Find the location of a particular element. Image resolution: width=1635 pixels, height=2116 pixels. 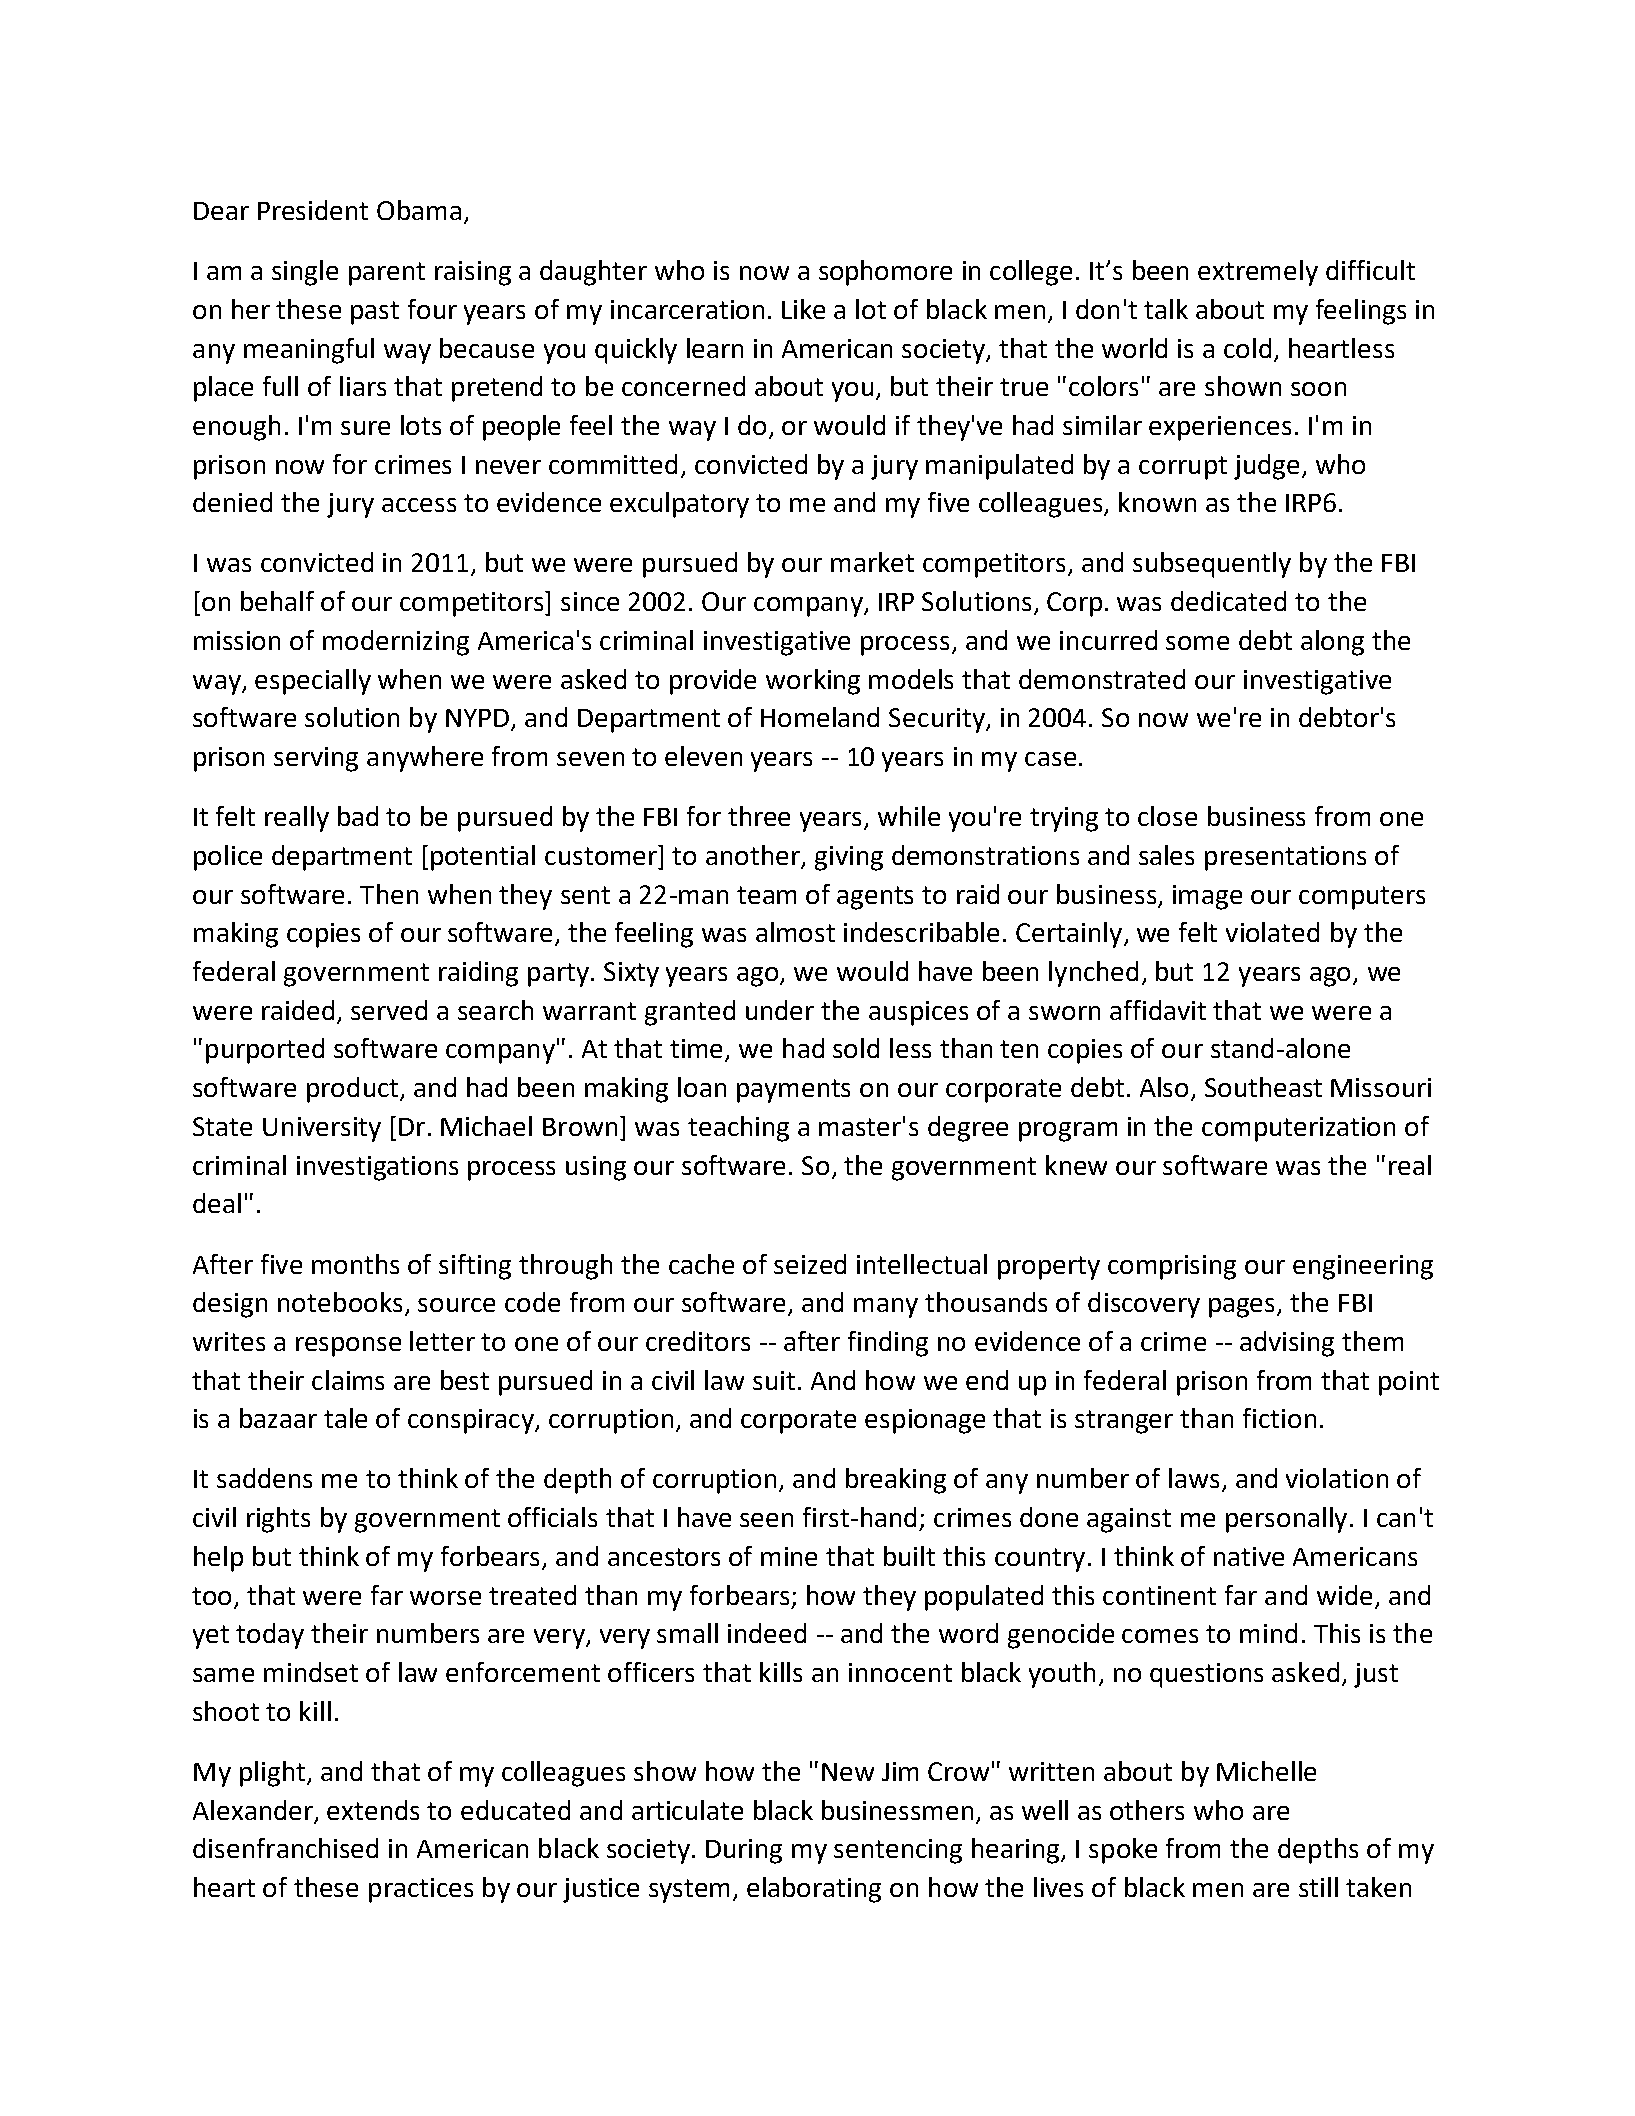

extends is located at coordinates (373, 1810).
